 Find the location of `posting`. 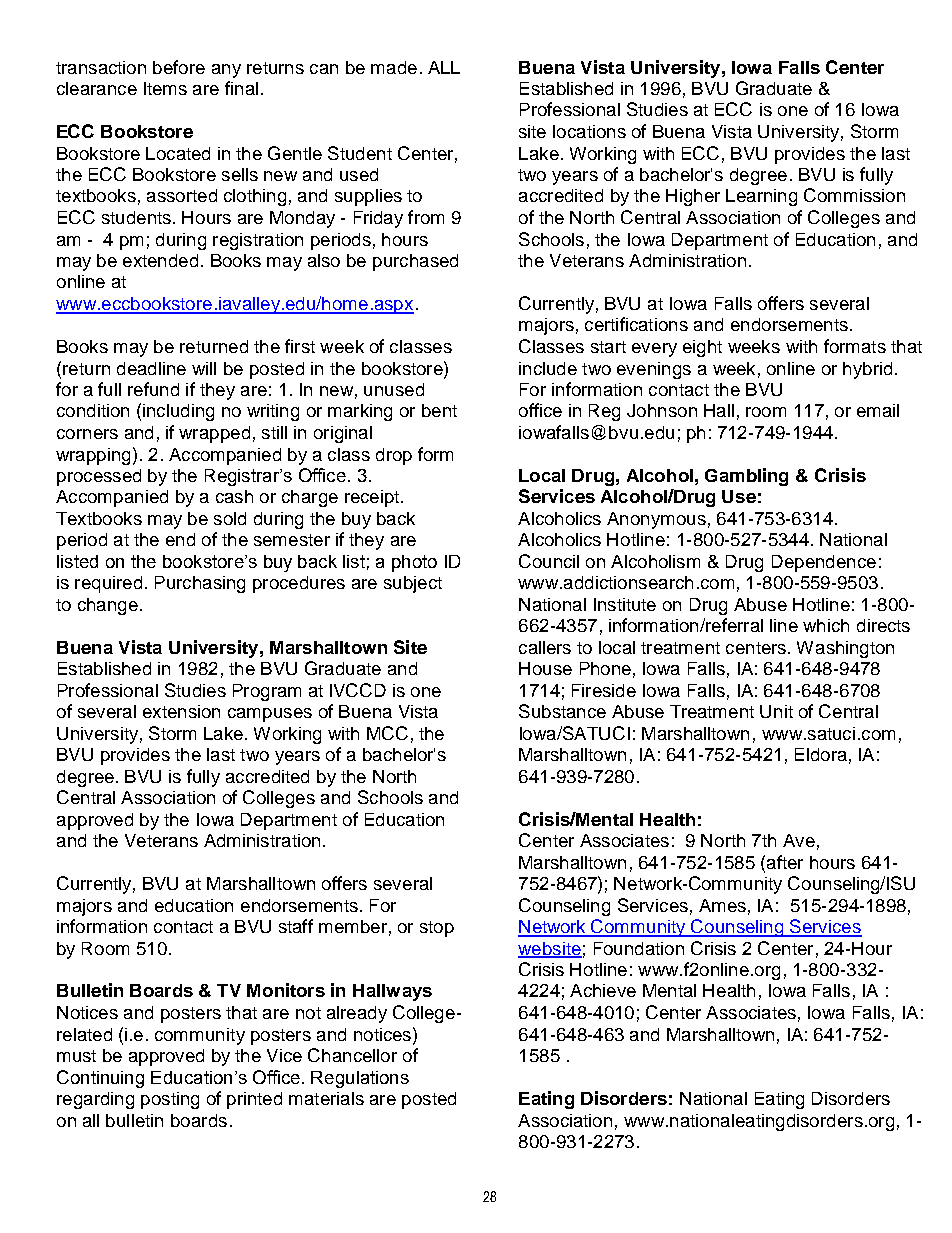

posting is located at coordinates (170, 1100).
